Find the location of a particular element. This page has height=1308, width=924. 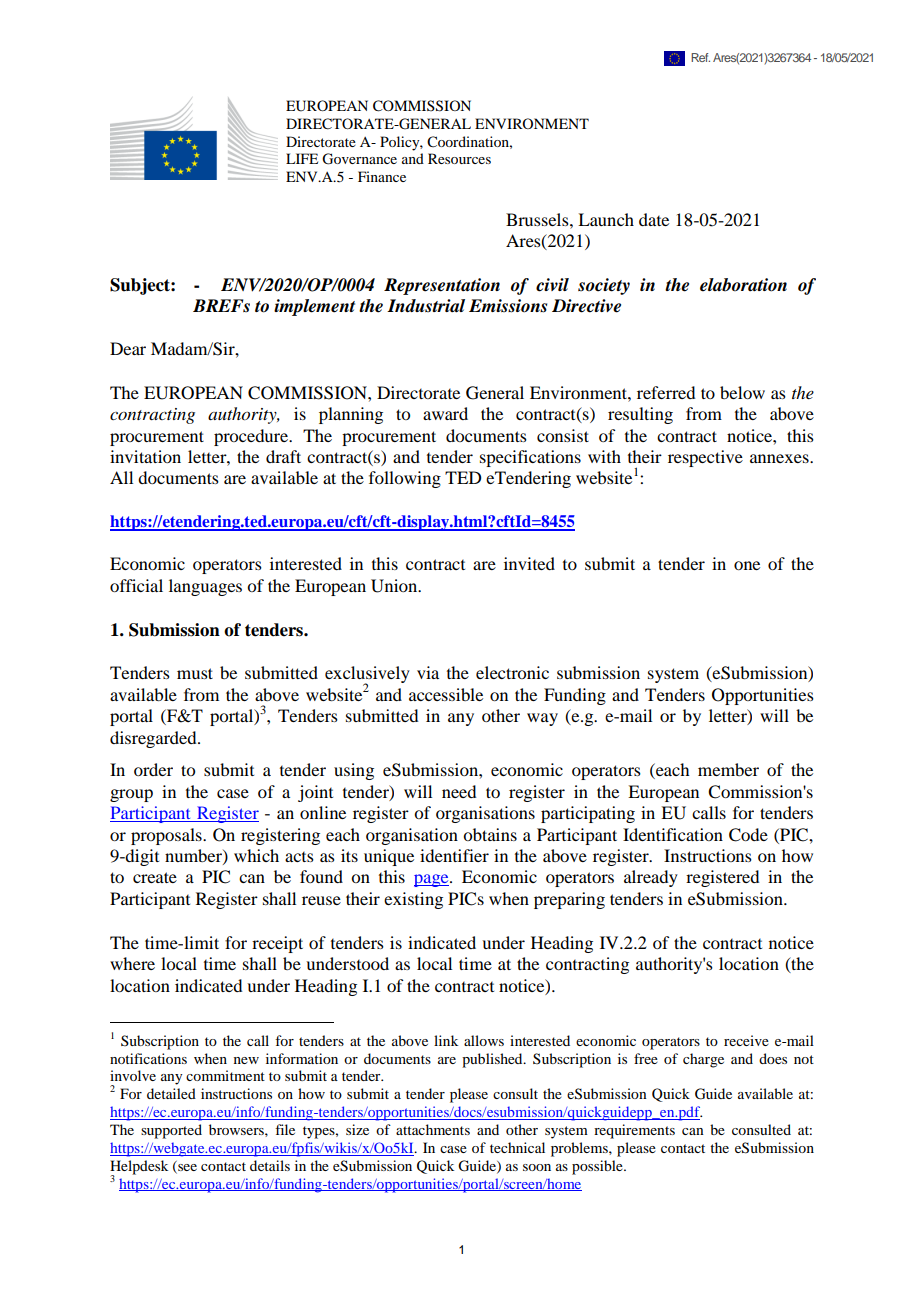

order is located at coordinates (153, 769).
